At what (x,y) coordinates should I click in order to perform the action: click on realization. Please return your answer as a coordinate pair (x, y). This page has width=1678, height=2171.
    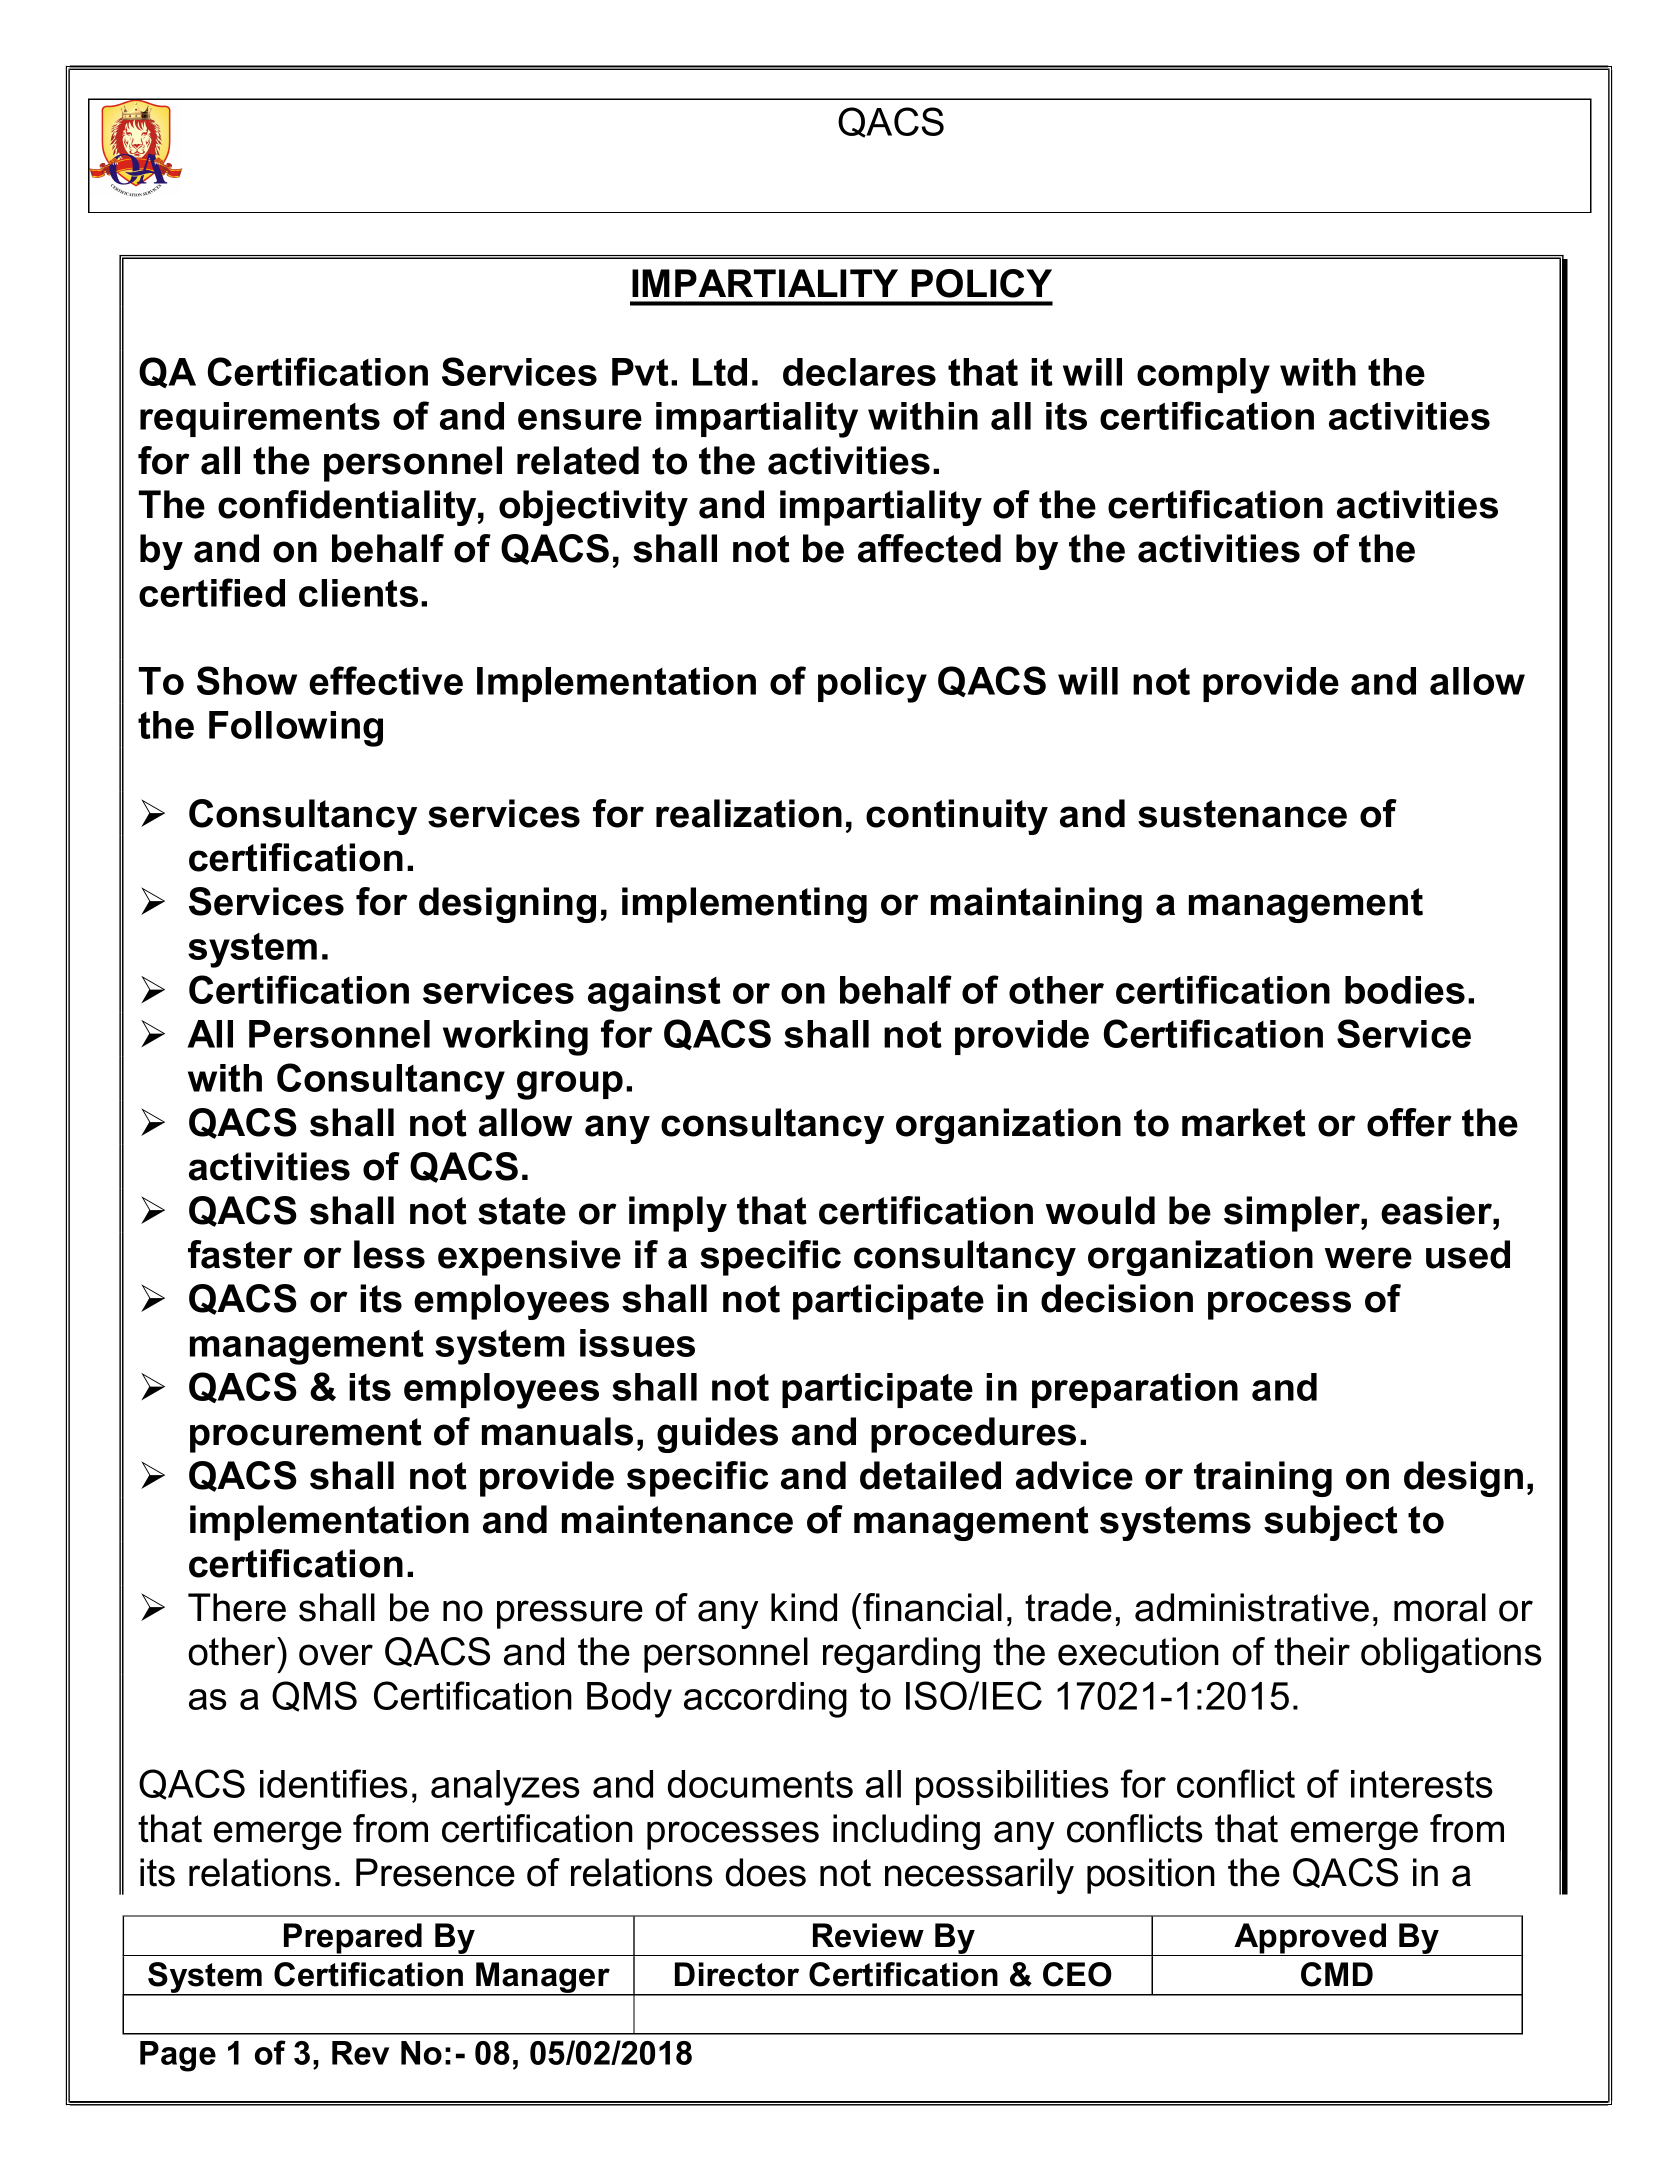
    Looking at the image, I should click on (749, 813).
